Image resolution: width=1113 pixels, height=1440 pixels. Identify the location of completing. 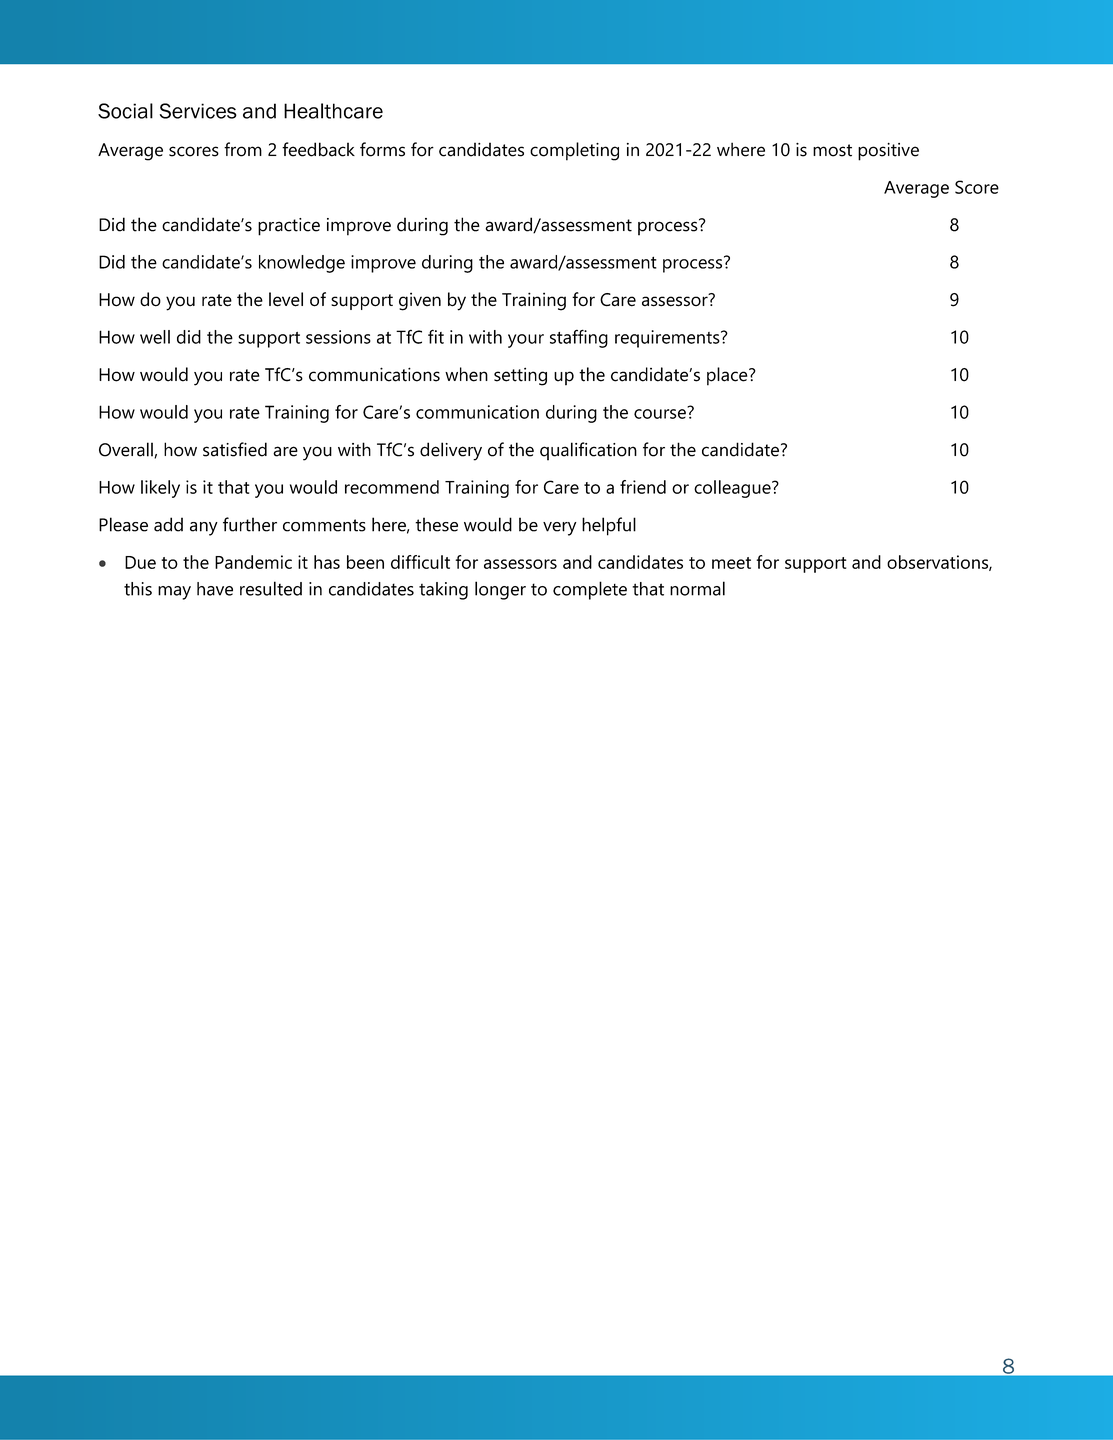
(574, 151).
